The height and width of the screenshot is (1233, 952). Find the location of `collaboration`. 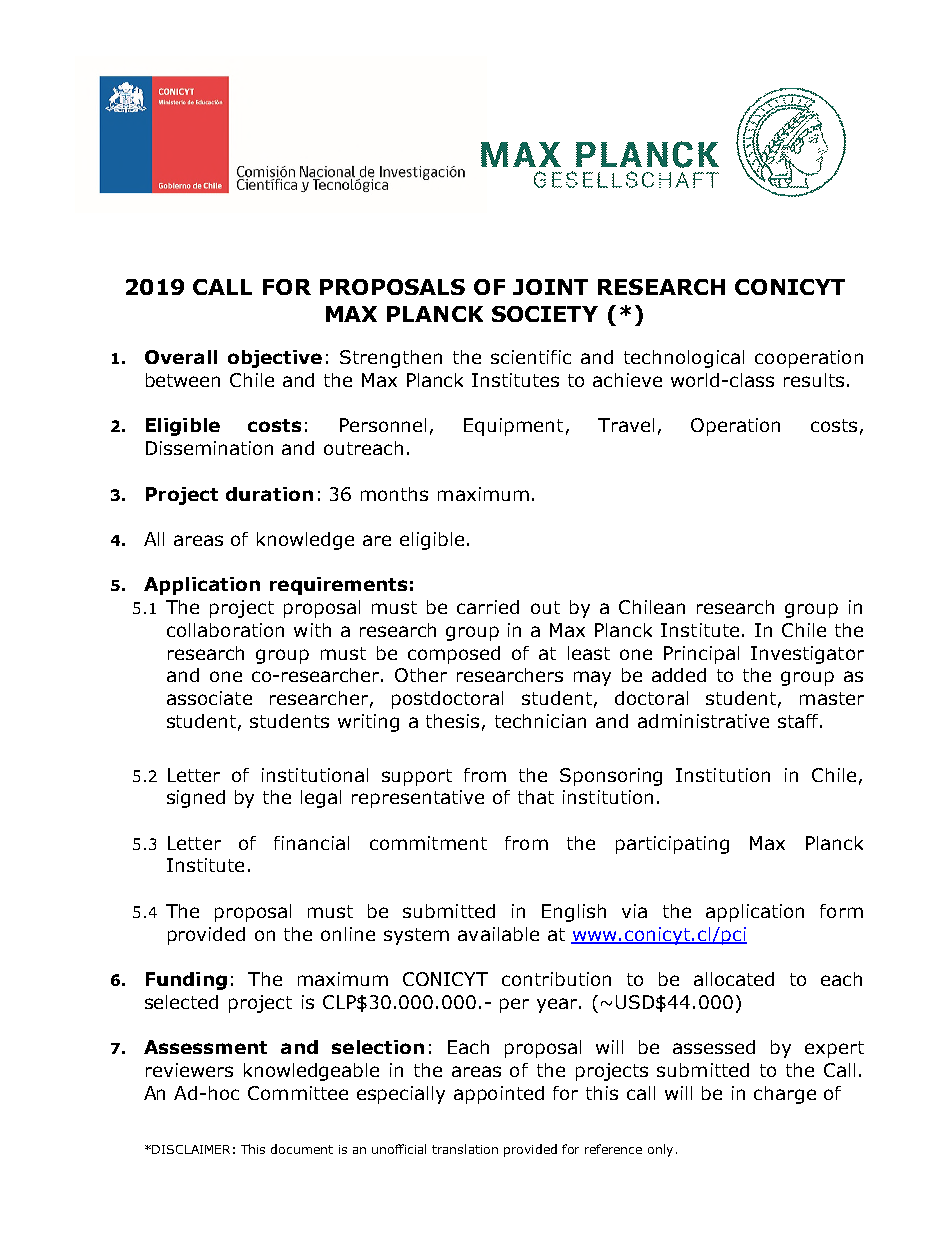

collaboration is located at coordinates (225, 630).
